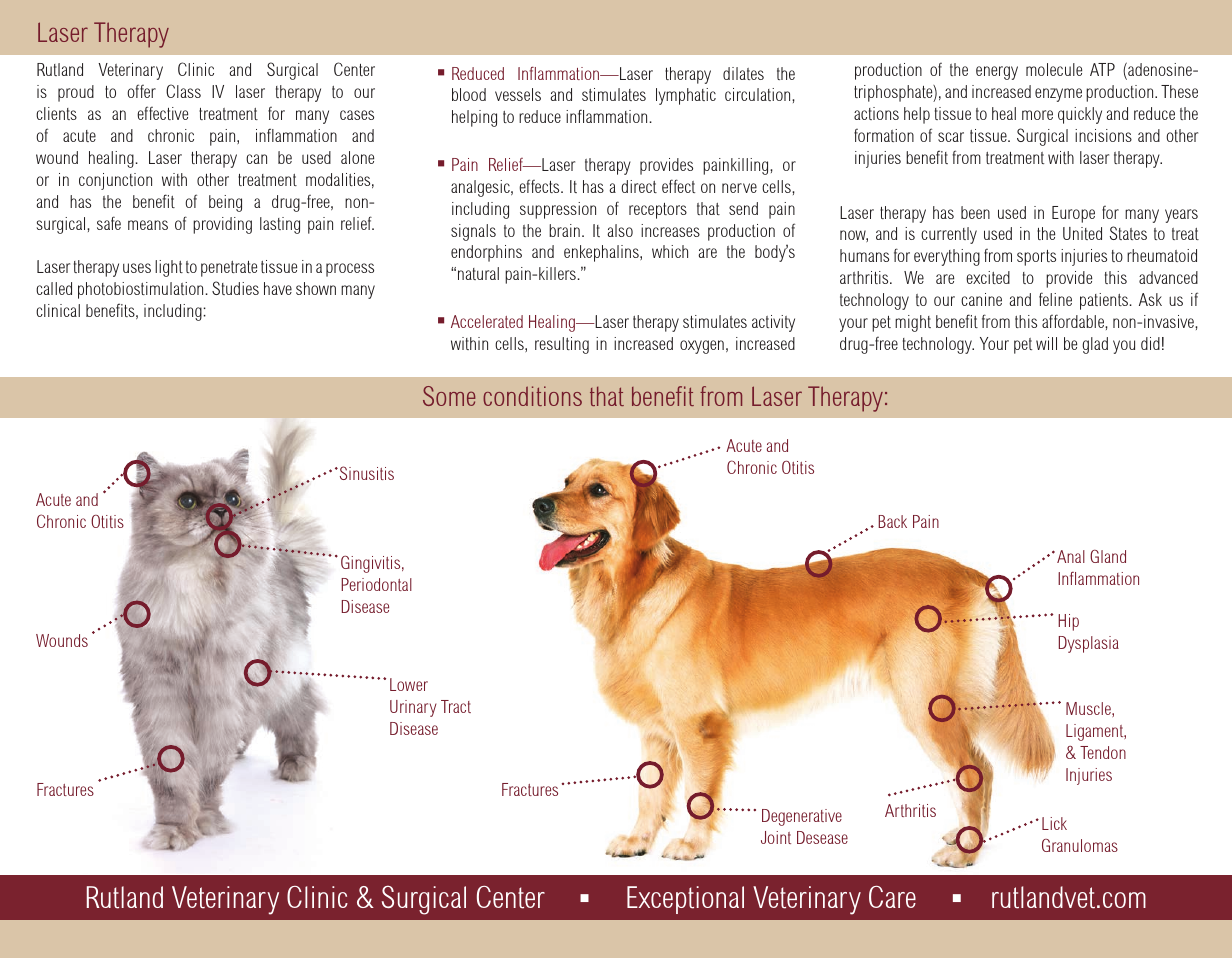 The width and height of the screenshot is (1232, 958). I want to click on resulting, so click(562, 345).
